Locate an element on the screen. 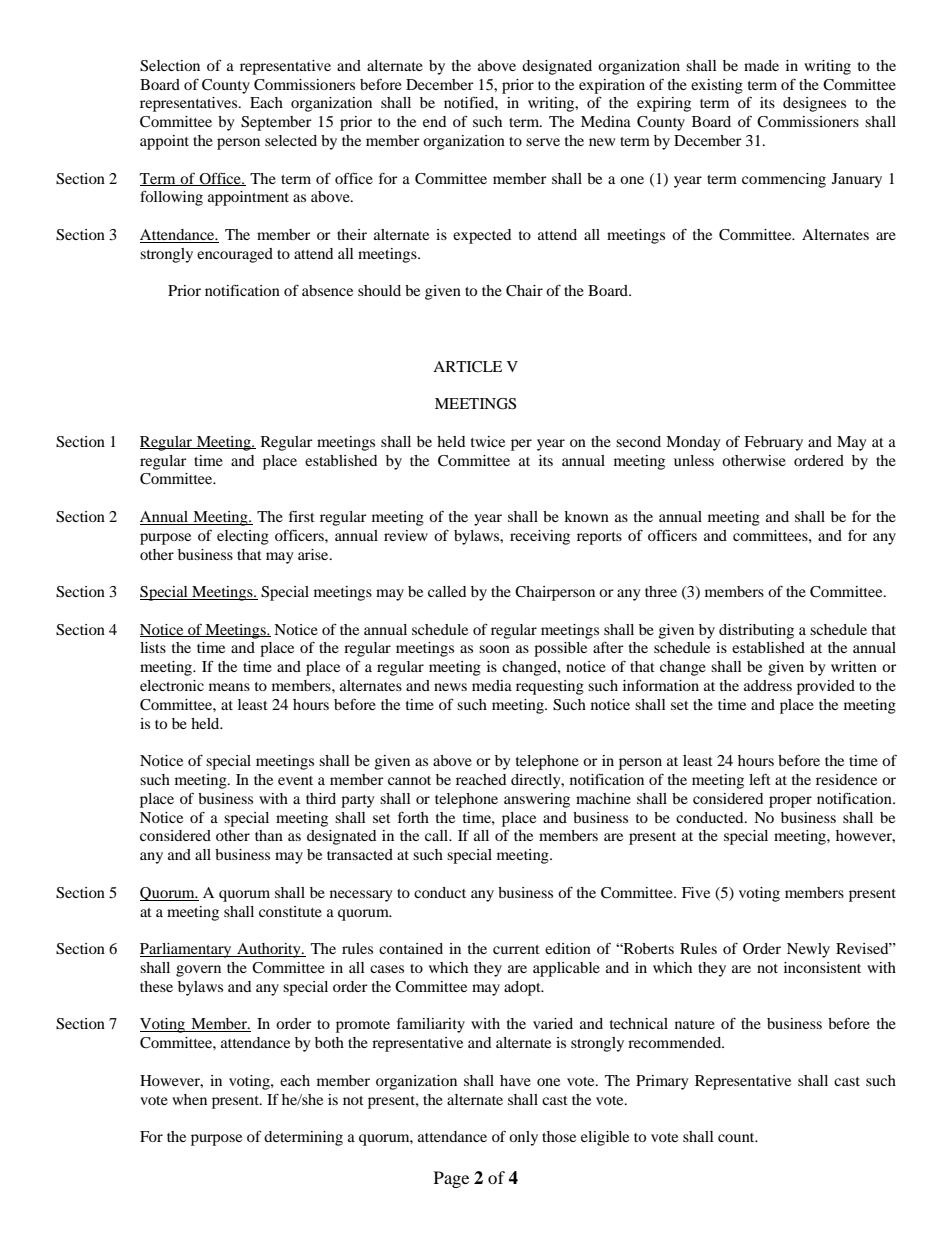 The height and width of the screenshot is (1233, 952). Primary is located at coordinates (662, 1082).
